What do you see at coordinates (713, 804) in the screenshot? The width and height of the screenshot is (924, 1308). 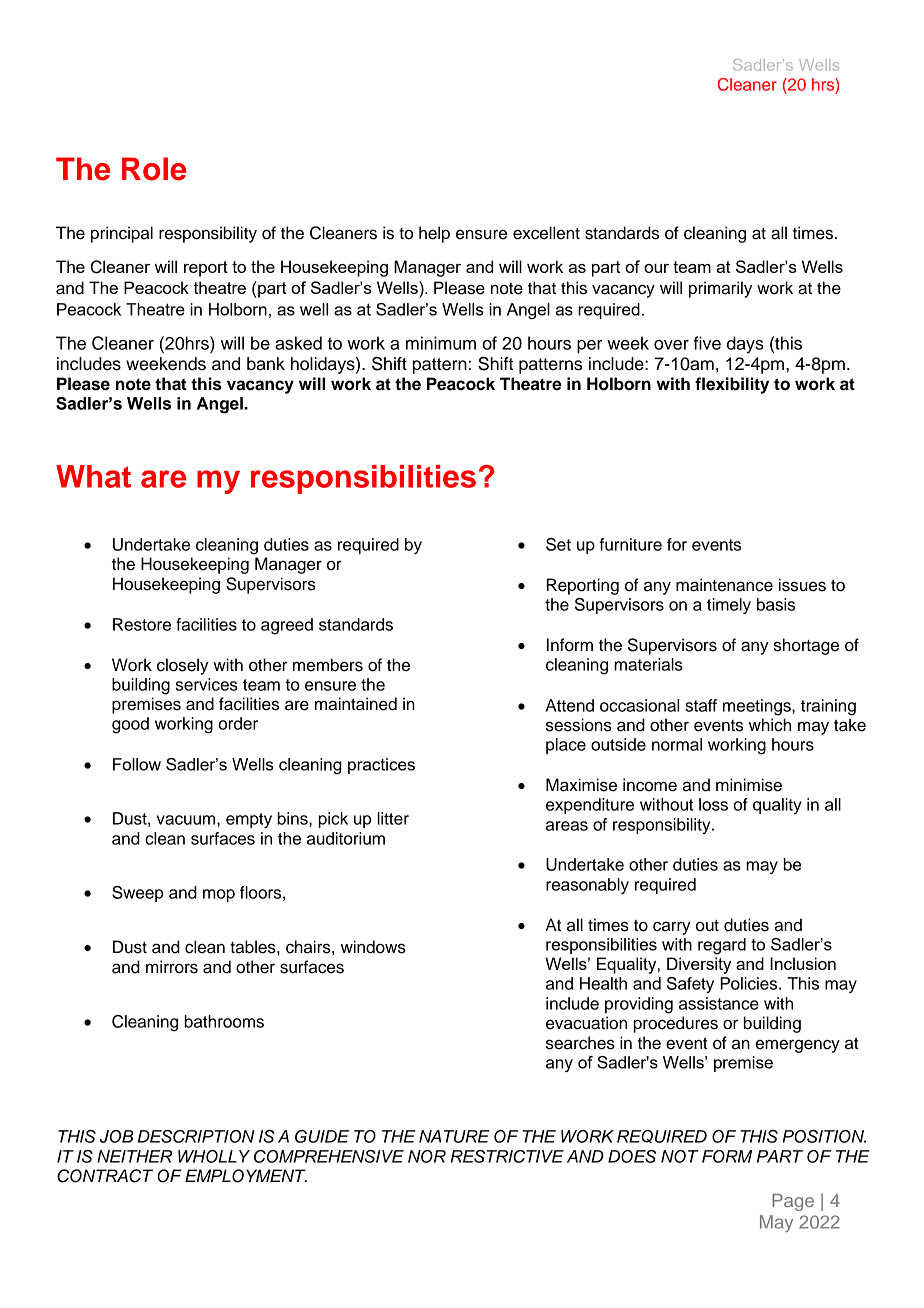 I see `loss` at bounding box center [713, 804].
